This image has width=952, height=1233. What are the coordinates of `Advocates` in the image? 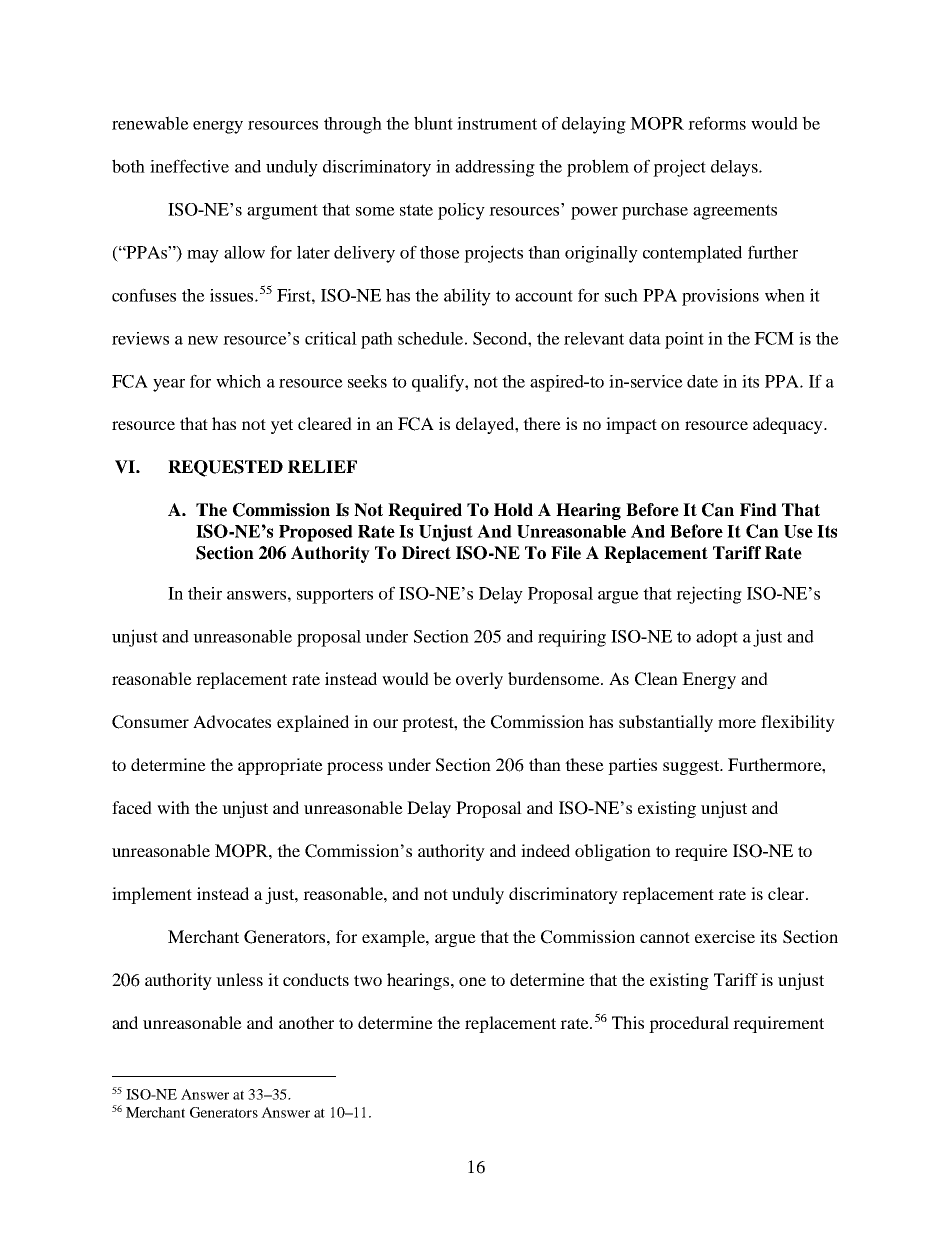 It's located at (232, 721).
